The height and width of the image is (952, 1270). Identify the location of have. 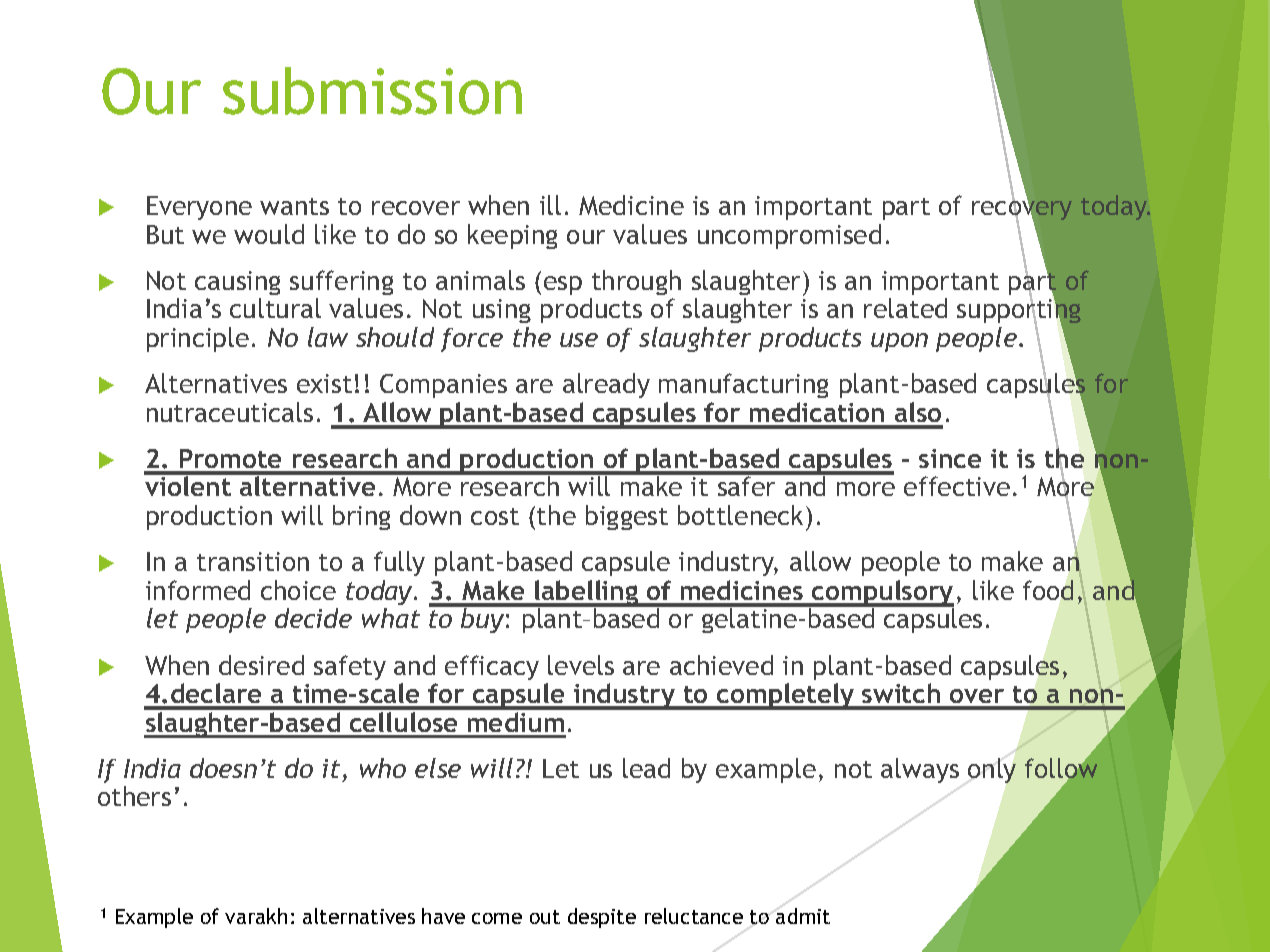
(443, 916).
